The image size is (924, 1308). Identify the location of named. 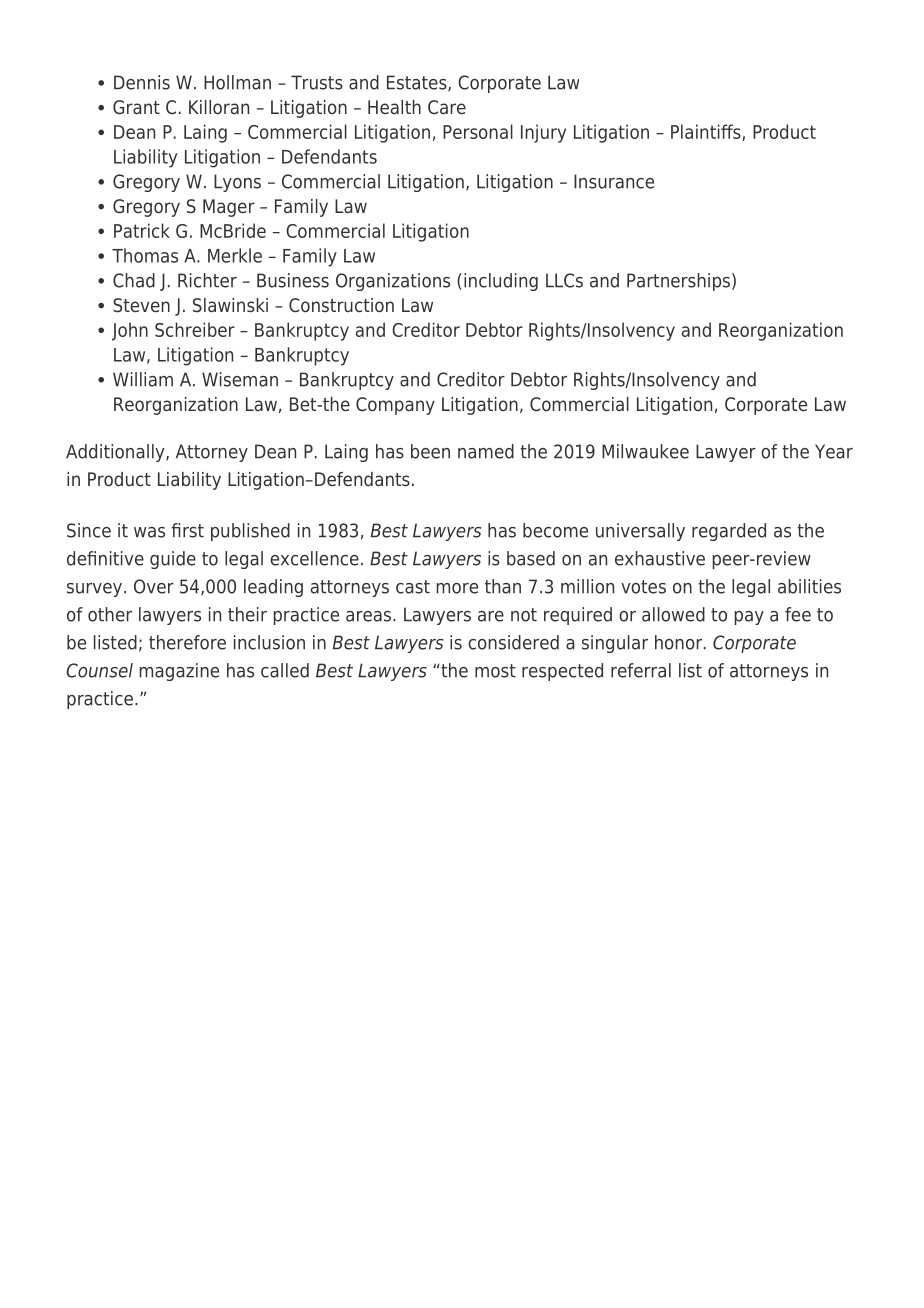
(486, 451).
